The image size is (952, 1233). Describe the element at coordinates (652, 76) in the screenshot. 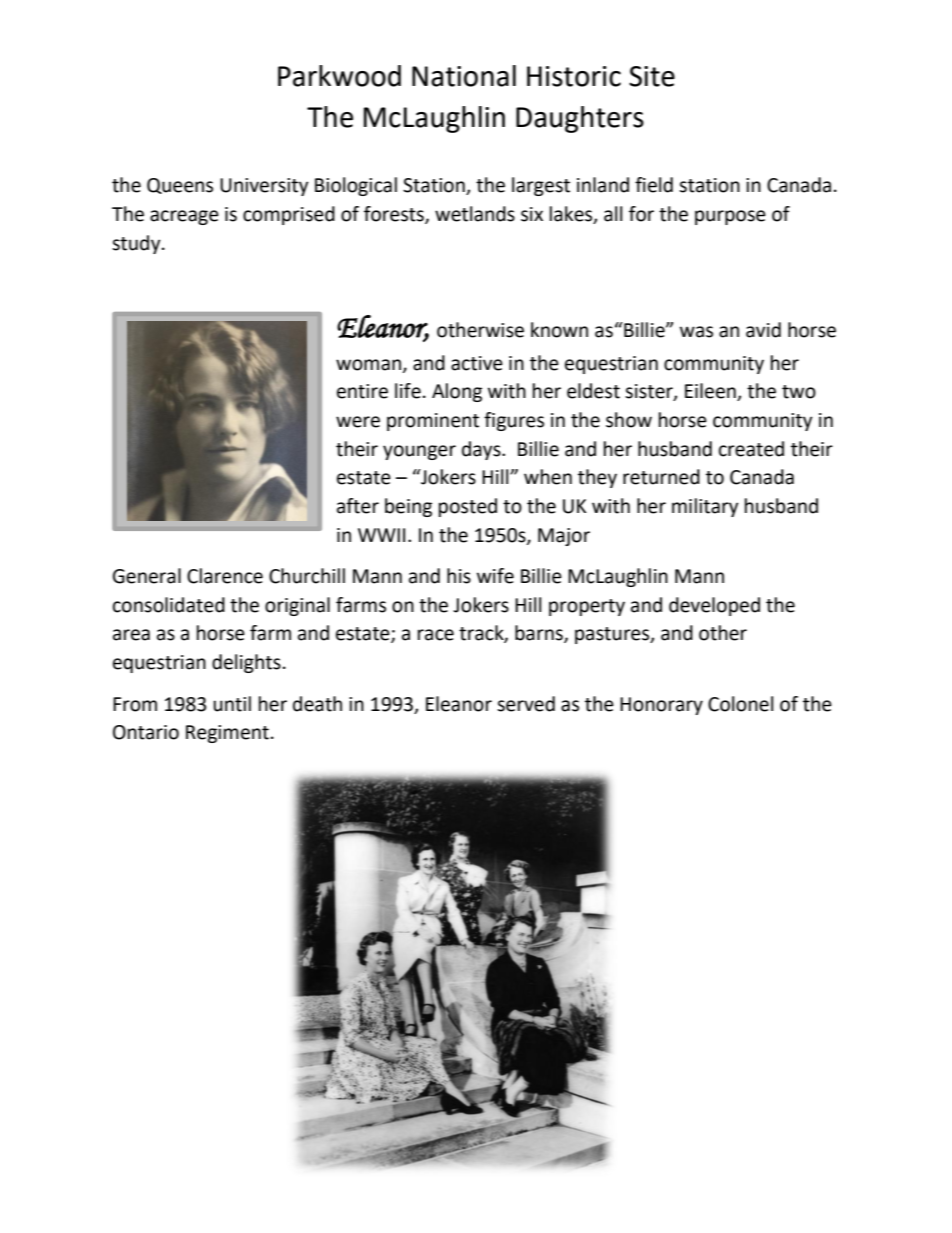

I see `Site` at that location.
